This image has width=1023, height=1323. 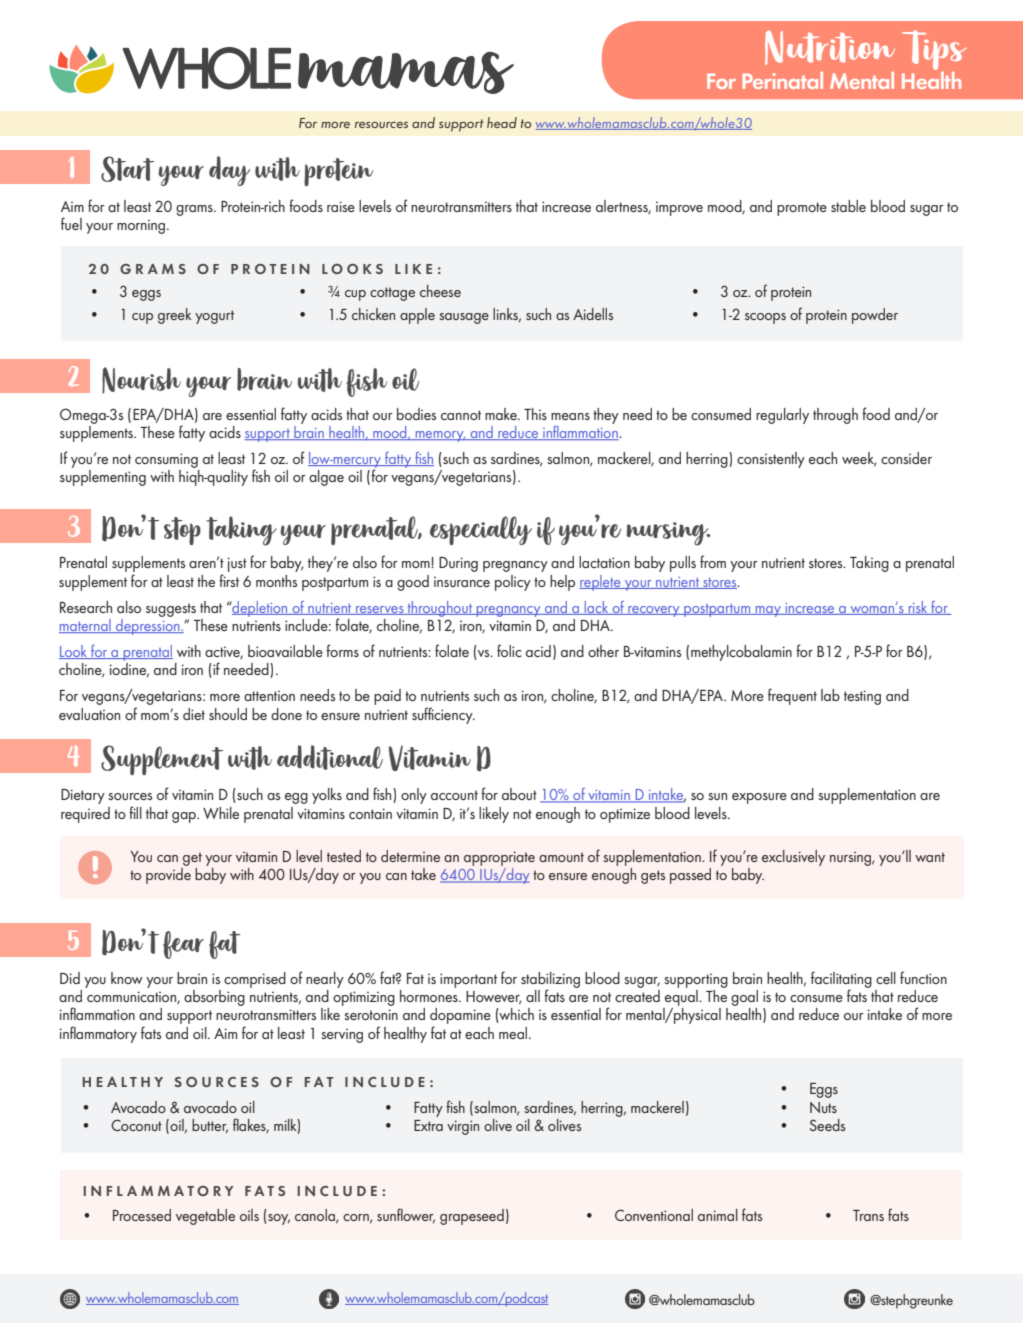 What do you see at coordinates (841, 980) in the image?
I see `facilitating` at bounding box center [841, 980].
